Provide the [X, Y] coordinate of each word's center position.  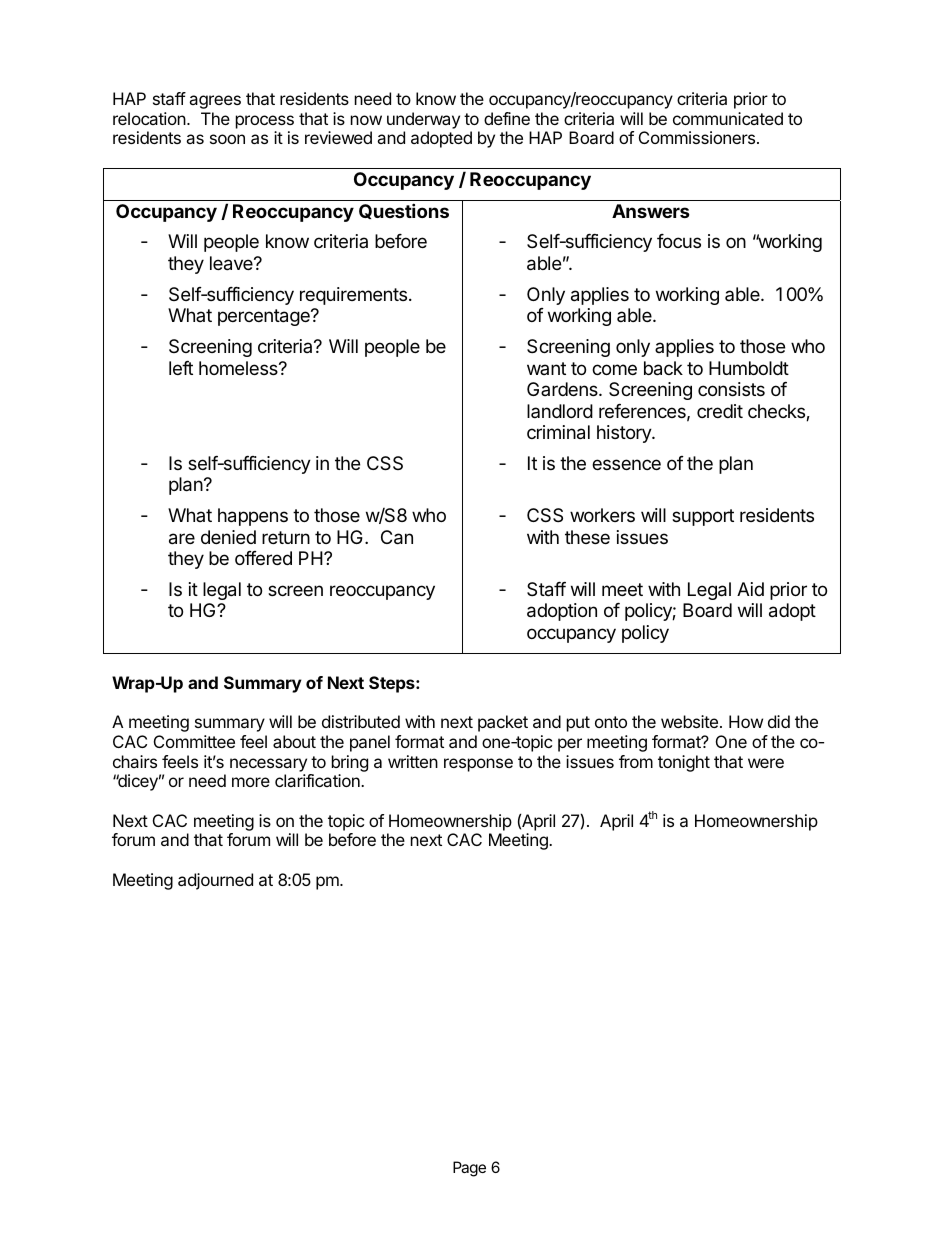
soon [227, 139]
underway [423, 120]
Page [469, 1169]
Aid [750, 589]
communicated [728, 118]
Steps [393, 684]
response [478, 765]
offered [263, 558]
